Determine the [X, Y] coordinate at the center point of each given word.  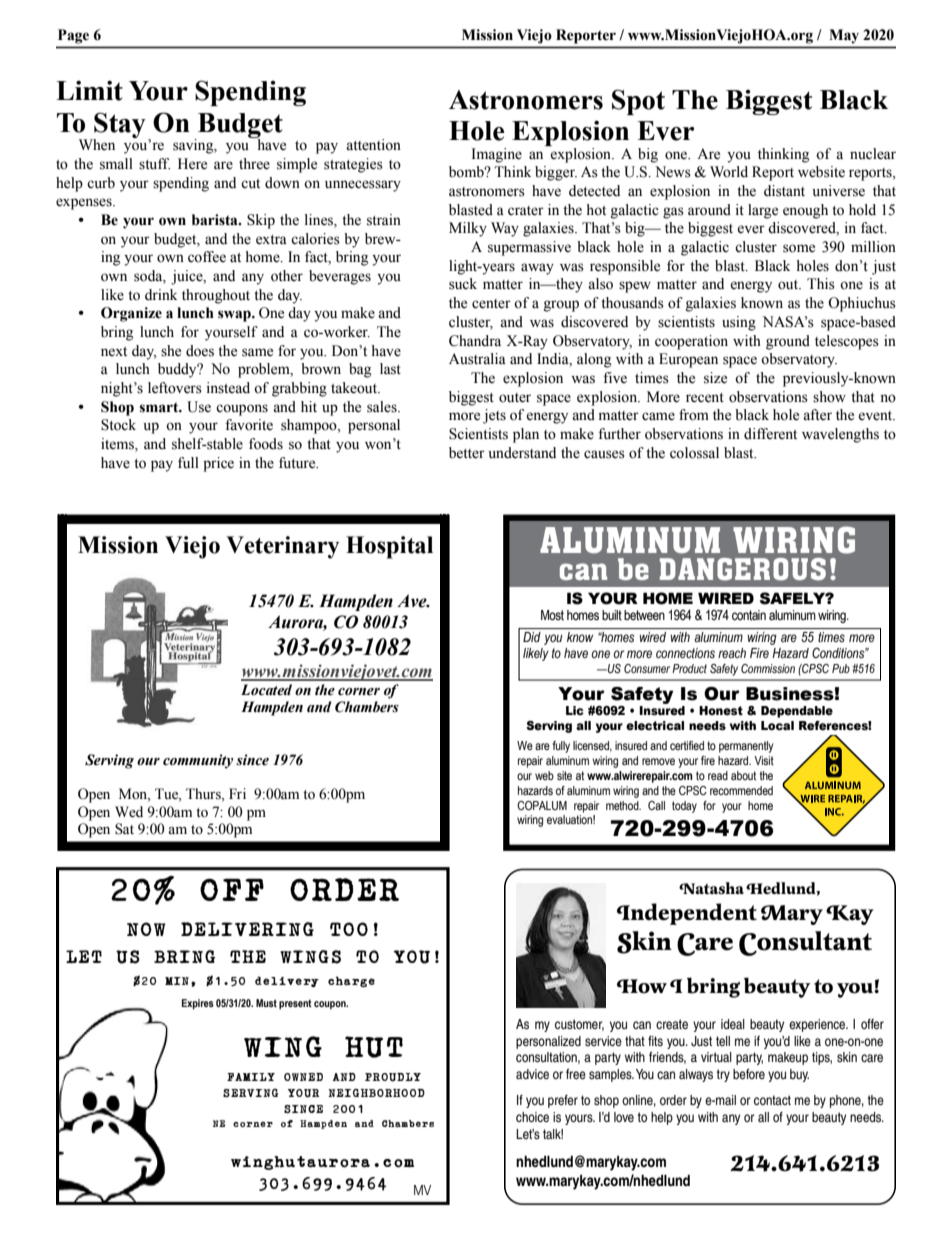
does [200, 351]
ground [788, 342]
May [844, 36]
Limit [89, 90]
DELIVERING [247, 929]
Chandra [475, 341]
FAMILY [251, 1077]
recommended [741, 790]
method [623, 805]
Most [552, 615]
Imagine [497, 155]
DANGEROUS [743, 569]
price [218, 464]
